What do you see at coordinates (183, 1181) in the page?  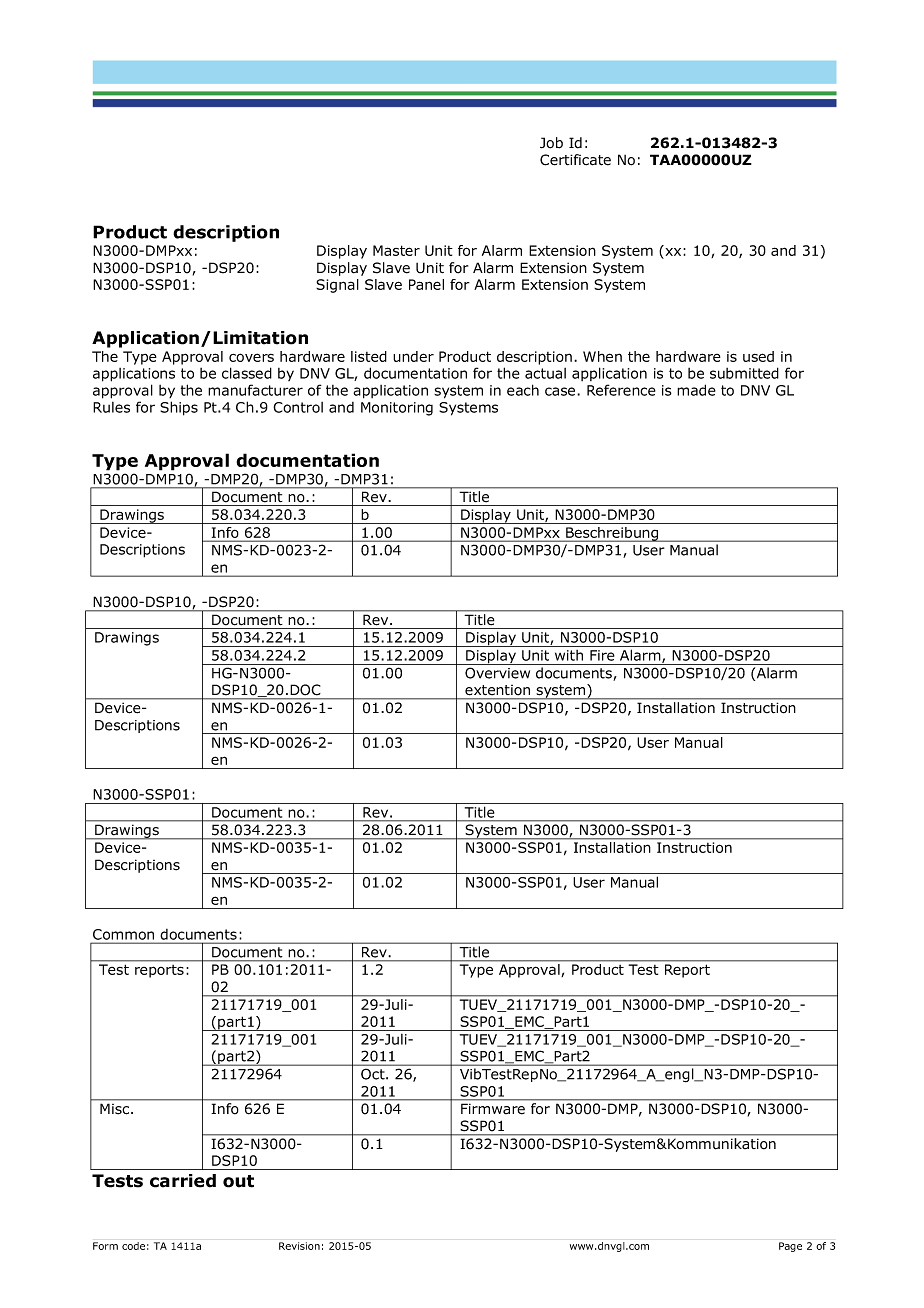 I see `carried` at bounding box center [183, 1181].
